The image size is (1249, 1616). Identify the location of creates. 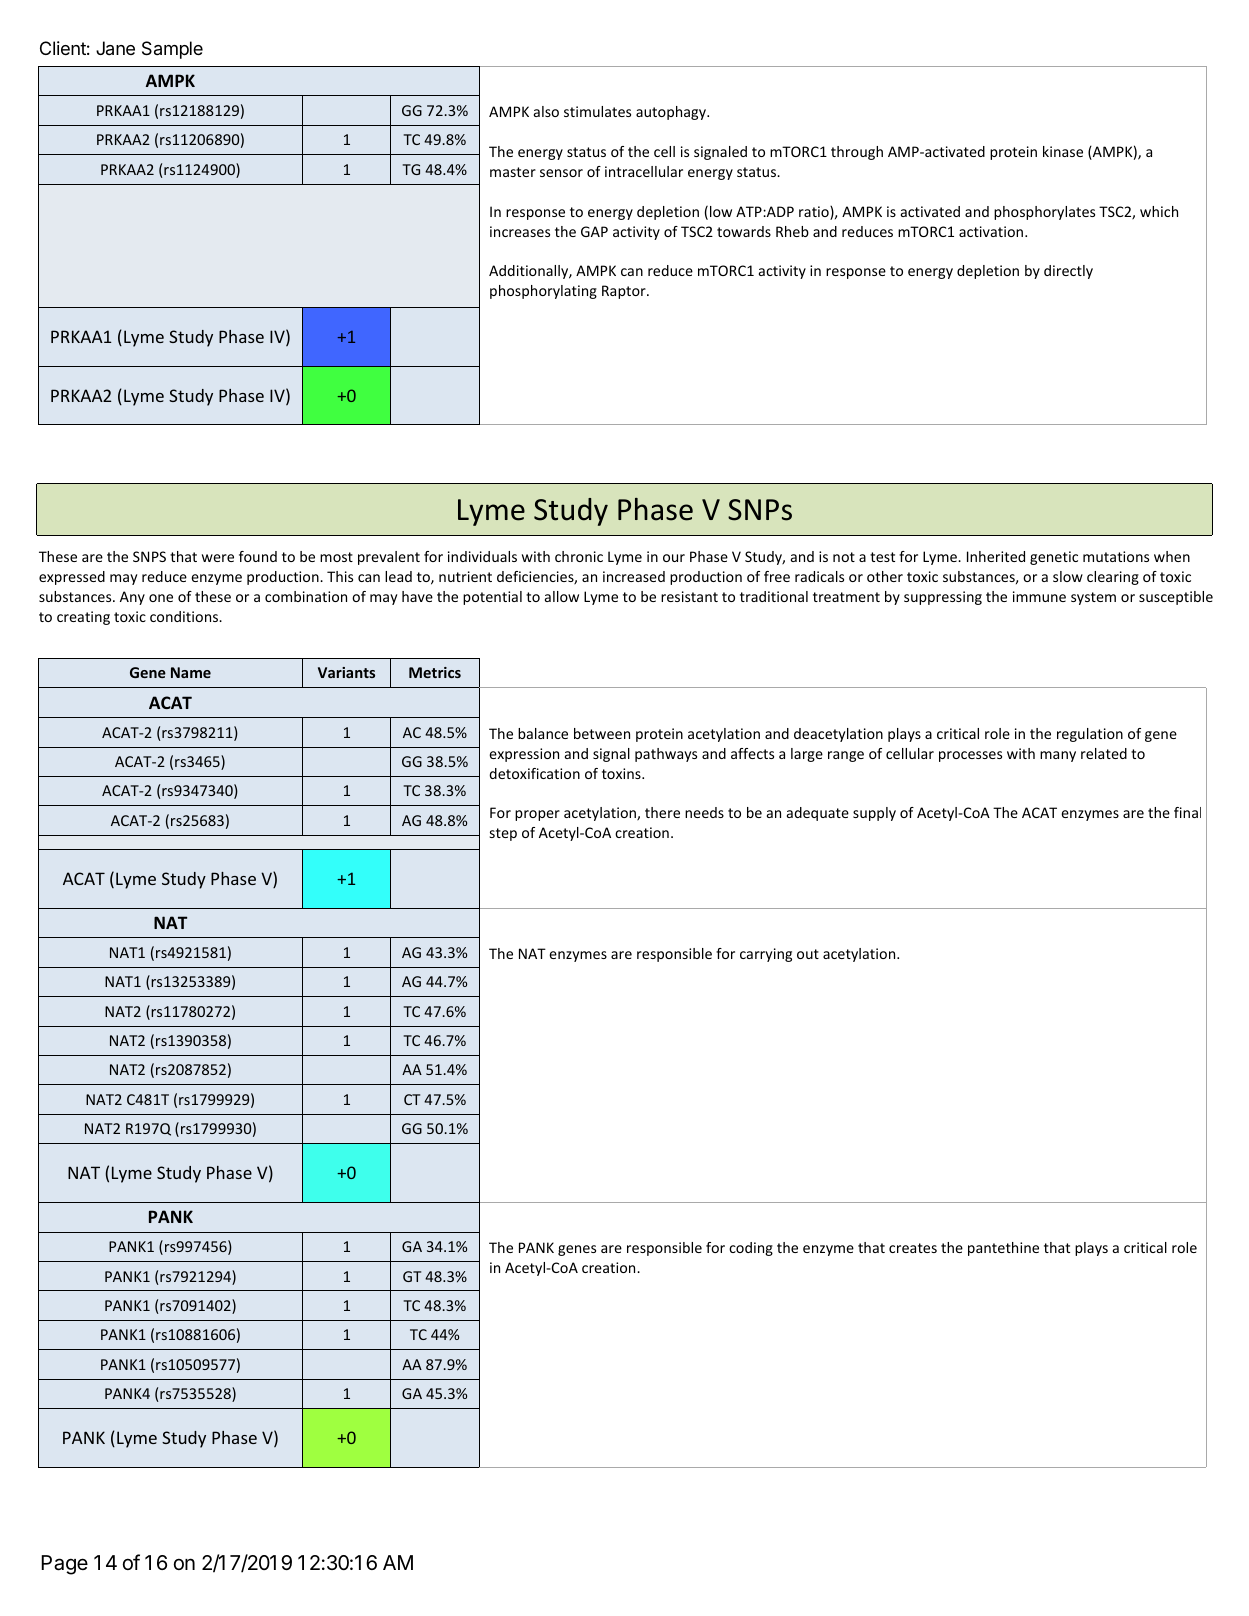
(913, 1248).
